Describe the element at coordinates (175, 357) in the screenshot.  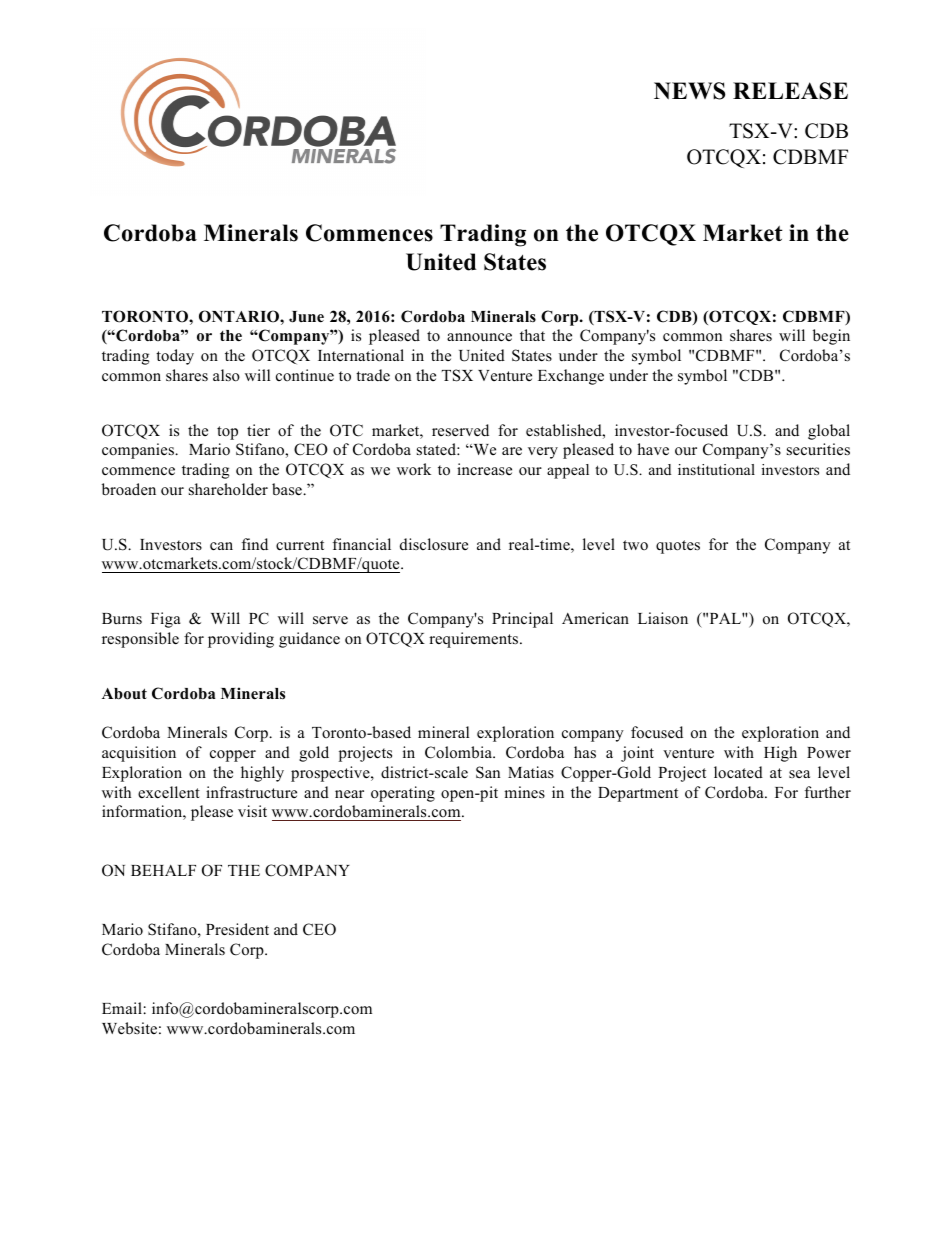
I see `today` at that location.
